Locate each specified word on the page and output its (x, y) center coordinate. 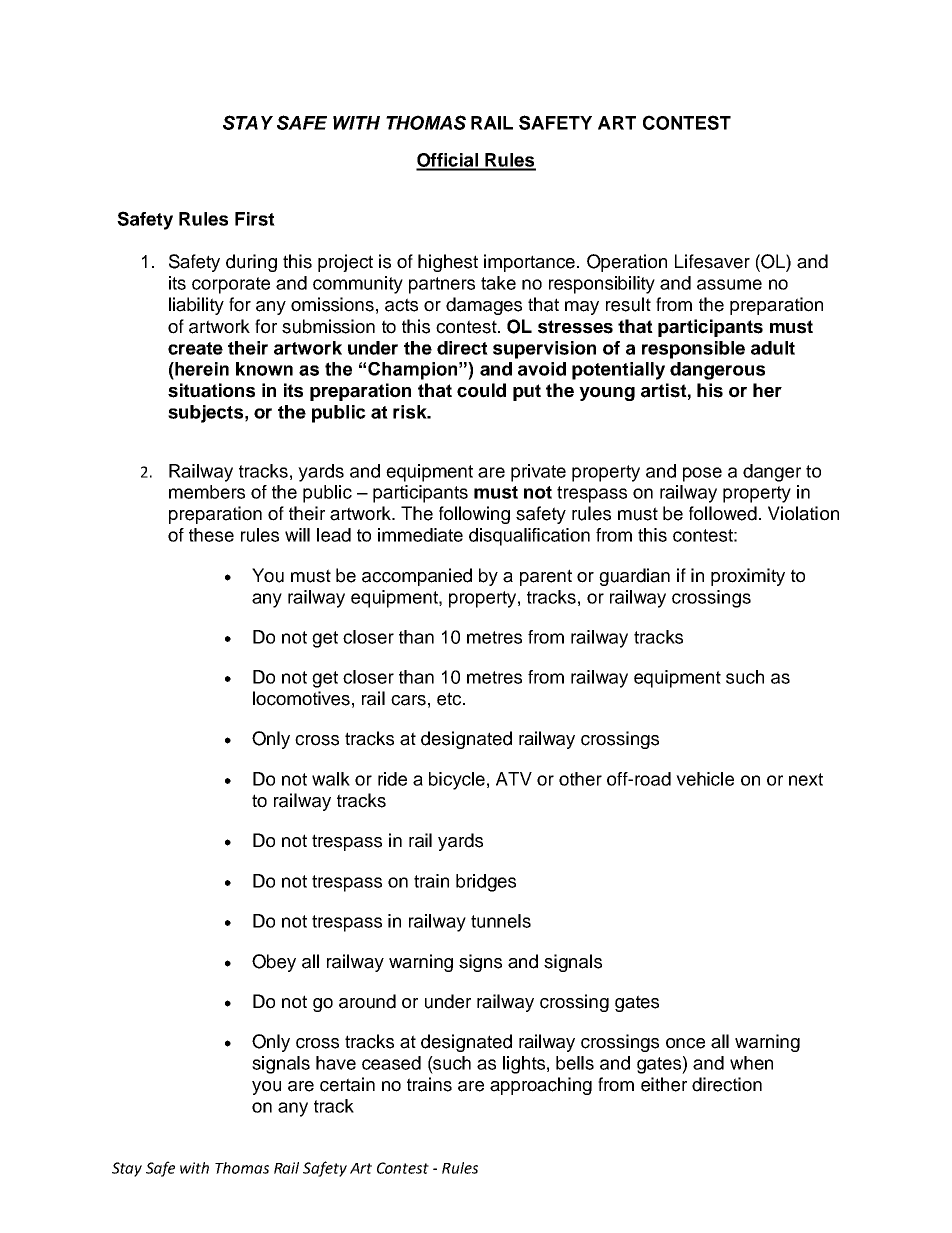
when (751, 1063)
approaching (541, 1086)
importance (529, 263)
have (336, 1063)
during (251, 263)
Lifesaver (712, 261)
